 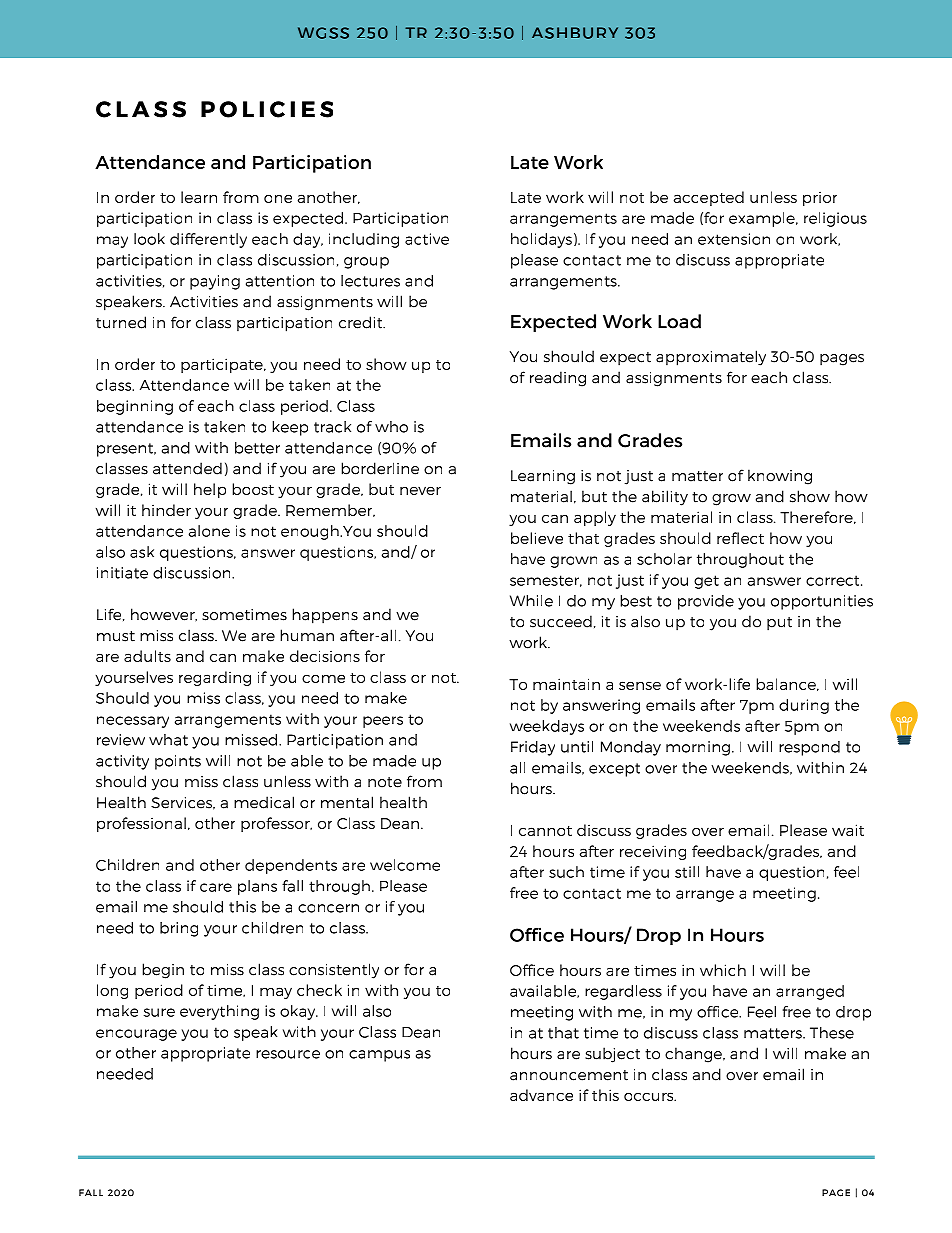 I want to click on advance, so click(x=541, y=1095).
